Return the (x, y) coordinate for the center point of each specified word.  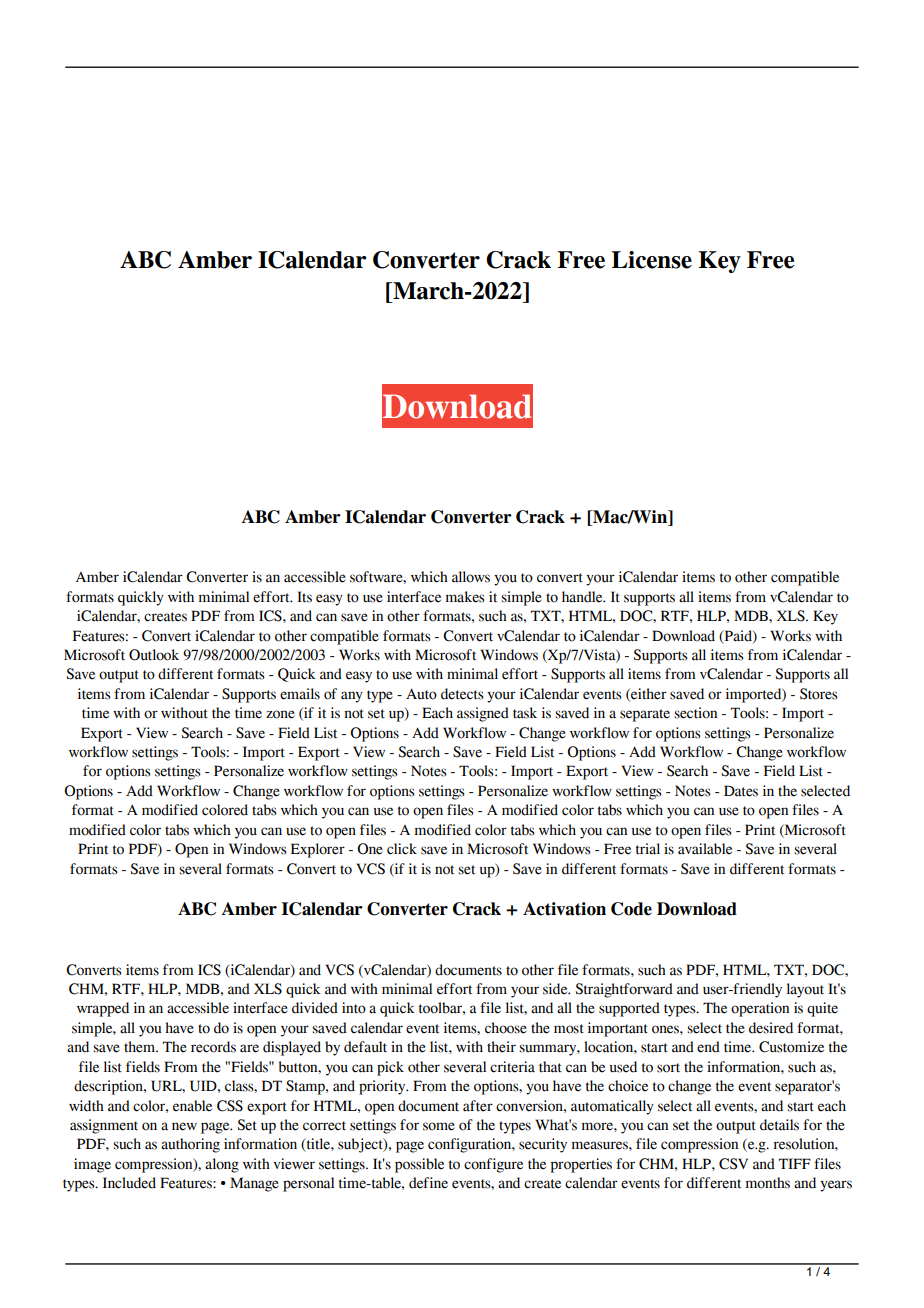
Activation (564, 909)
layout (805, 990)
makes (465, 597)
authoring (190, 1145)
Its (304, 597)
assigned (483, 714)
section (695, 713)
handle (583, 597)
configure (493, 1165)
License (652, 260)
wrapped (103, 1009)
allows (471, 577)
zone (280, 714)
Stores (819, 694)
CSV (733, 1164)
